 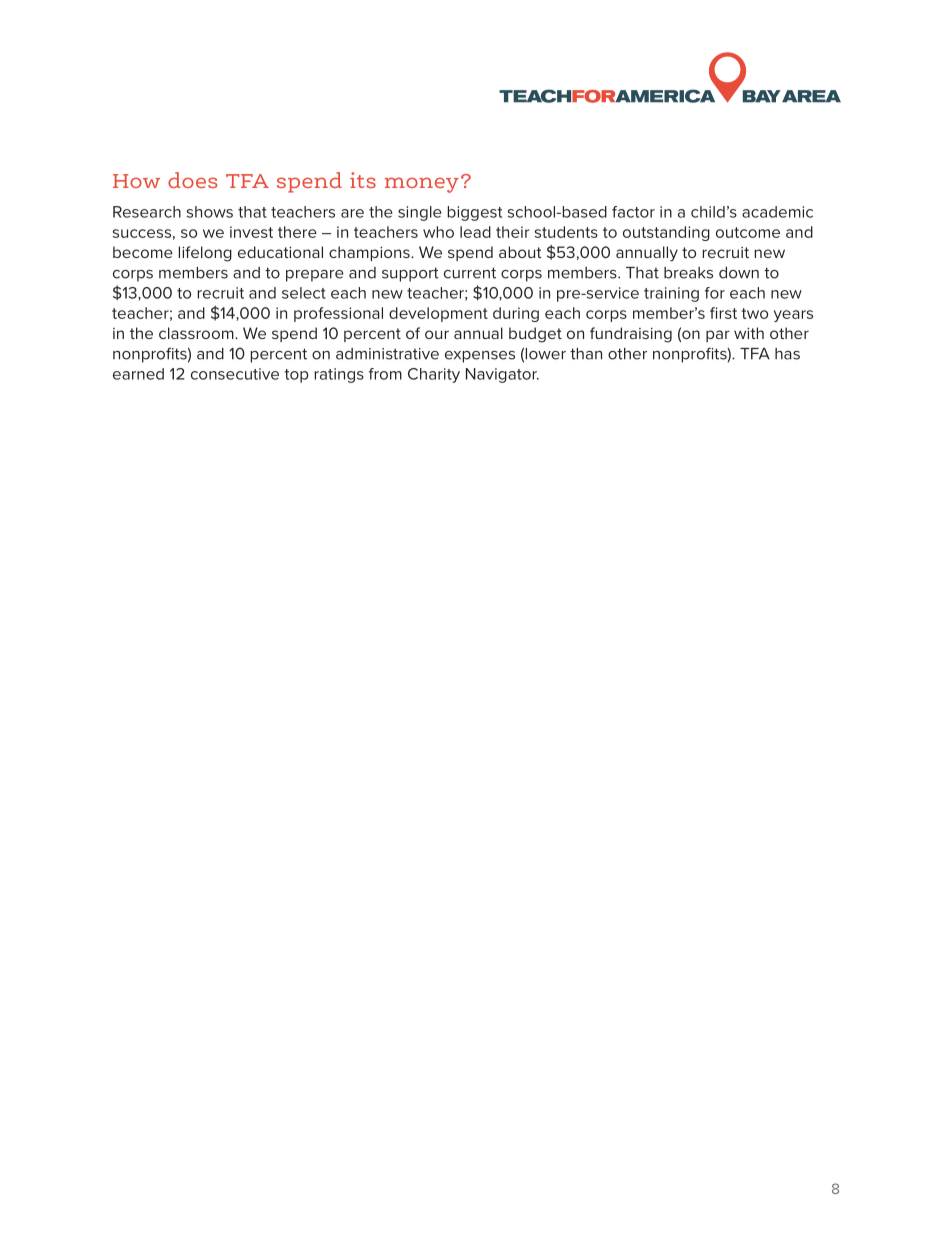 What do you see at coordinates (723, 313) in the screenshot?
I see `first` at bounding box center [723, 313].
